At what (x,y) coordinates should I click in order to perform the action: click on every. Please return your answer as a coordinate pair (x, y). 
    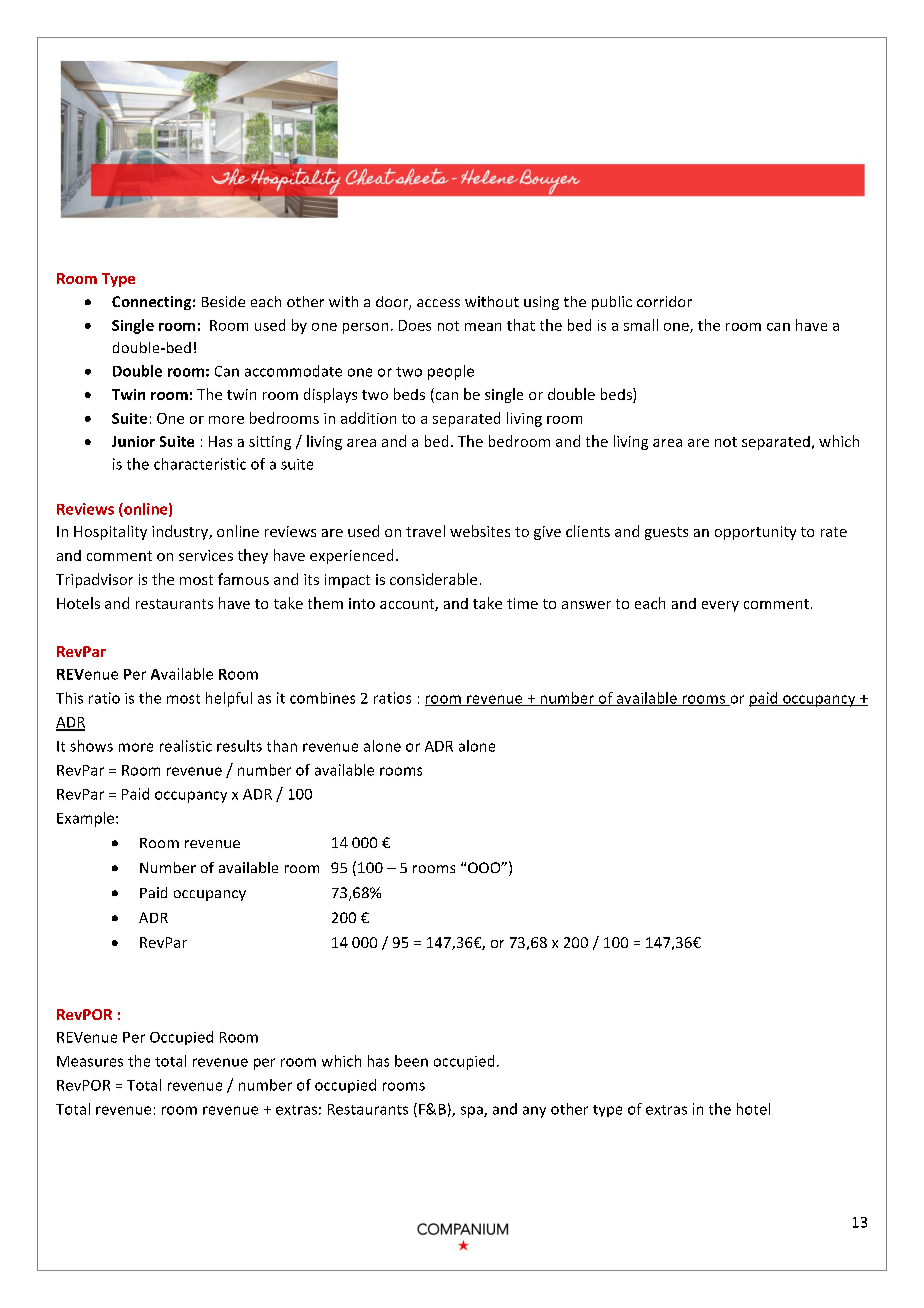
    Looking at the image, I should click on (720, 606).
